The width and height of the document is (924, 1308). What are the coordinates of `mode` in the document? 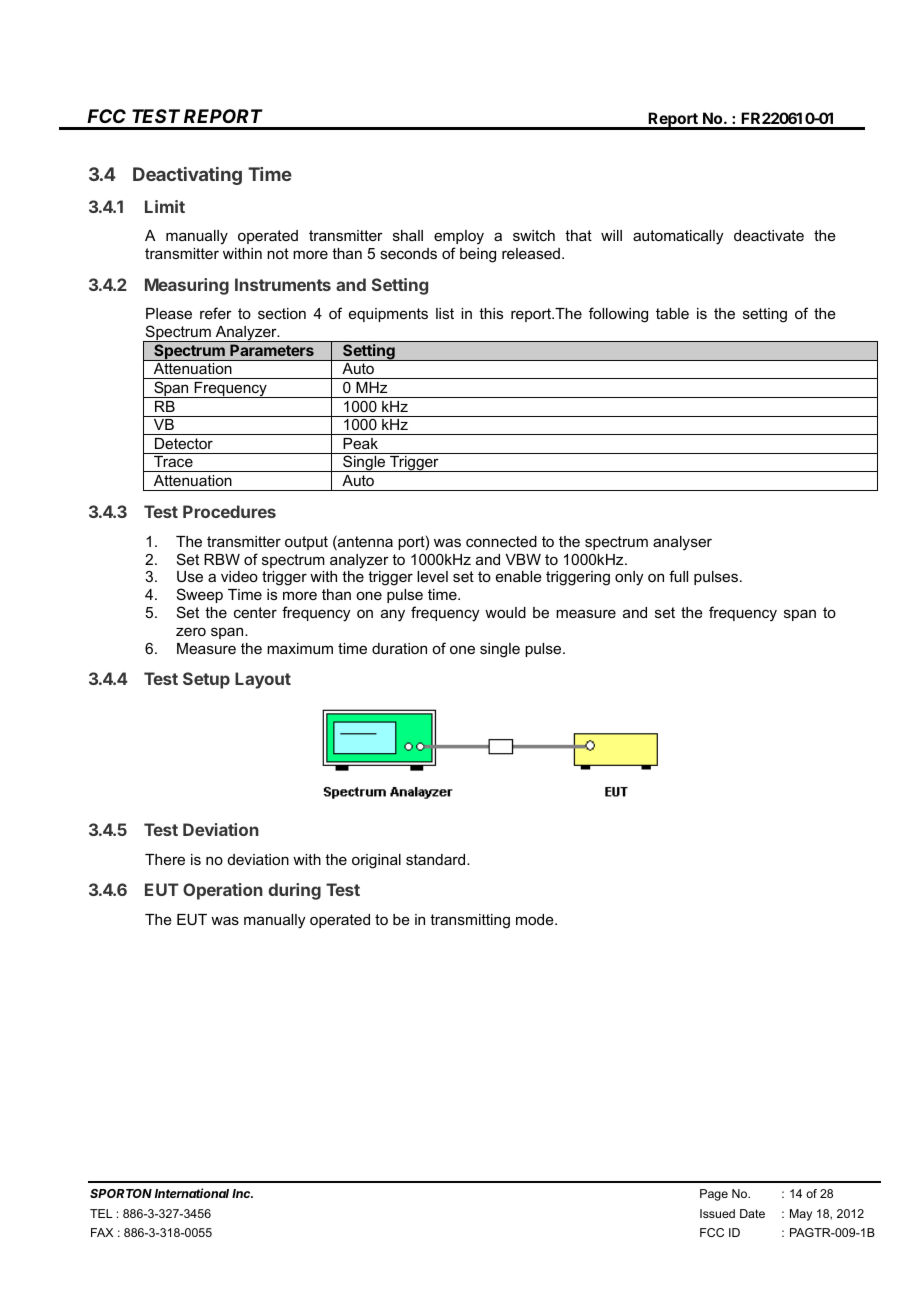 It's located at (536, 919).
